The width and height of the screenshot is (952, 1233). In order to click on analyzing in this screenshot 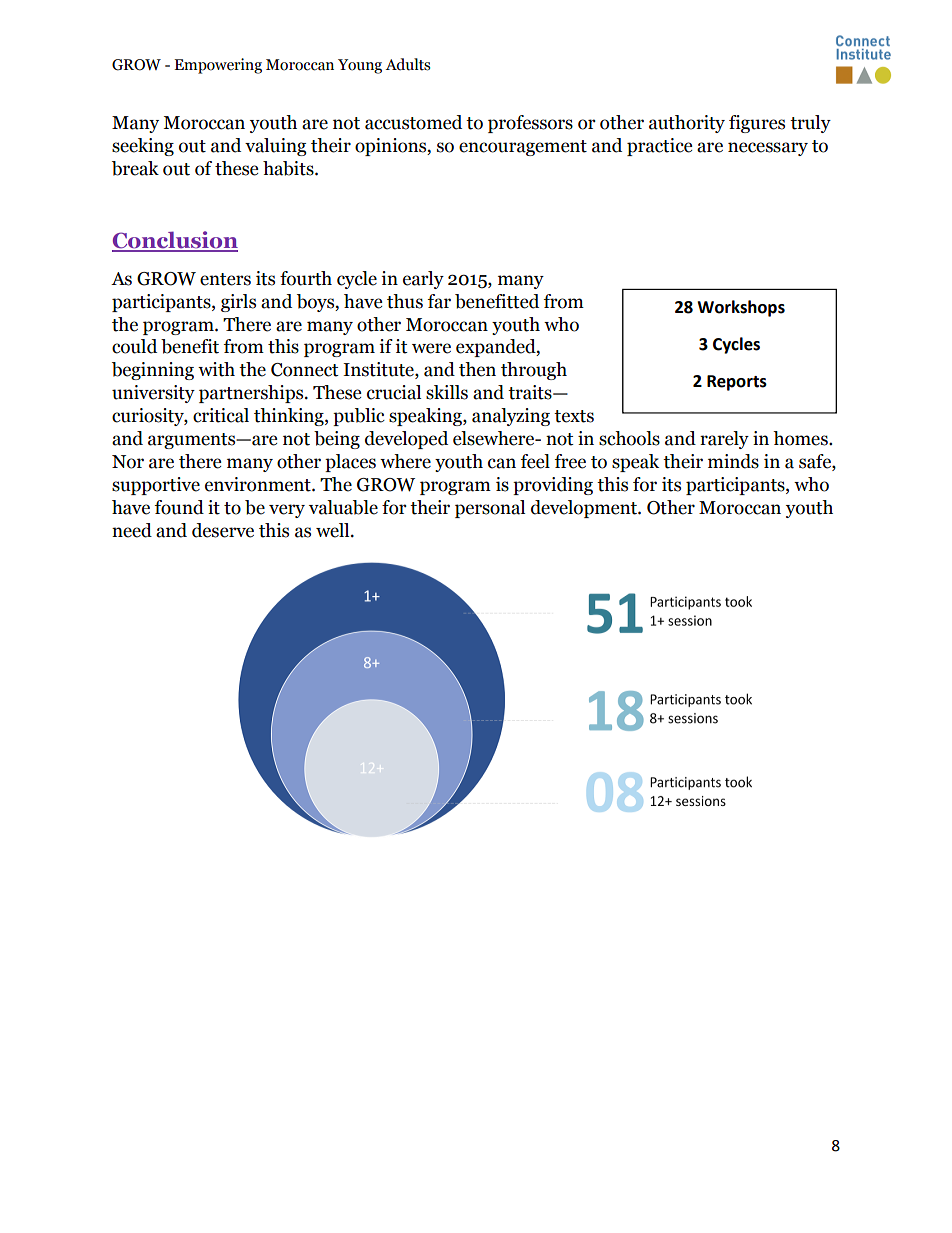, I will do `click(511, 417)`.
